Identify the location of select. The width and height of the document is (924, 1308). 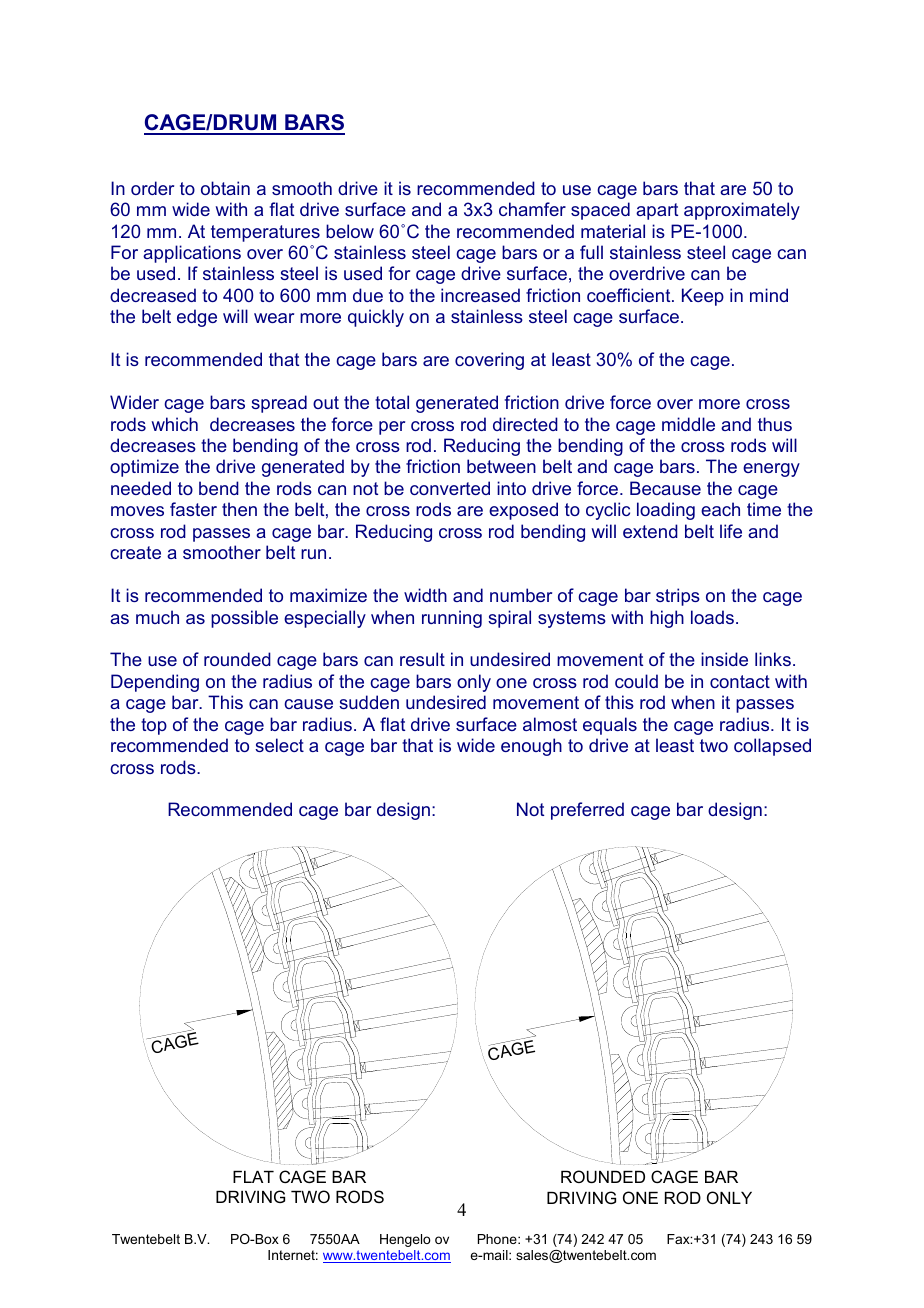
(279, 745).
